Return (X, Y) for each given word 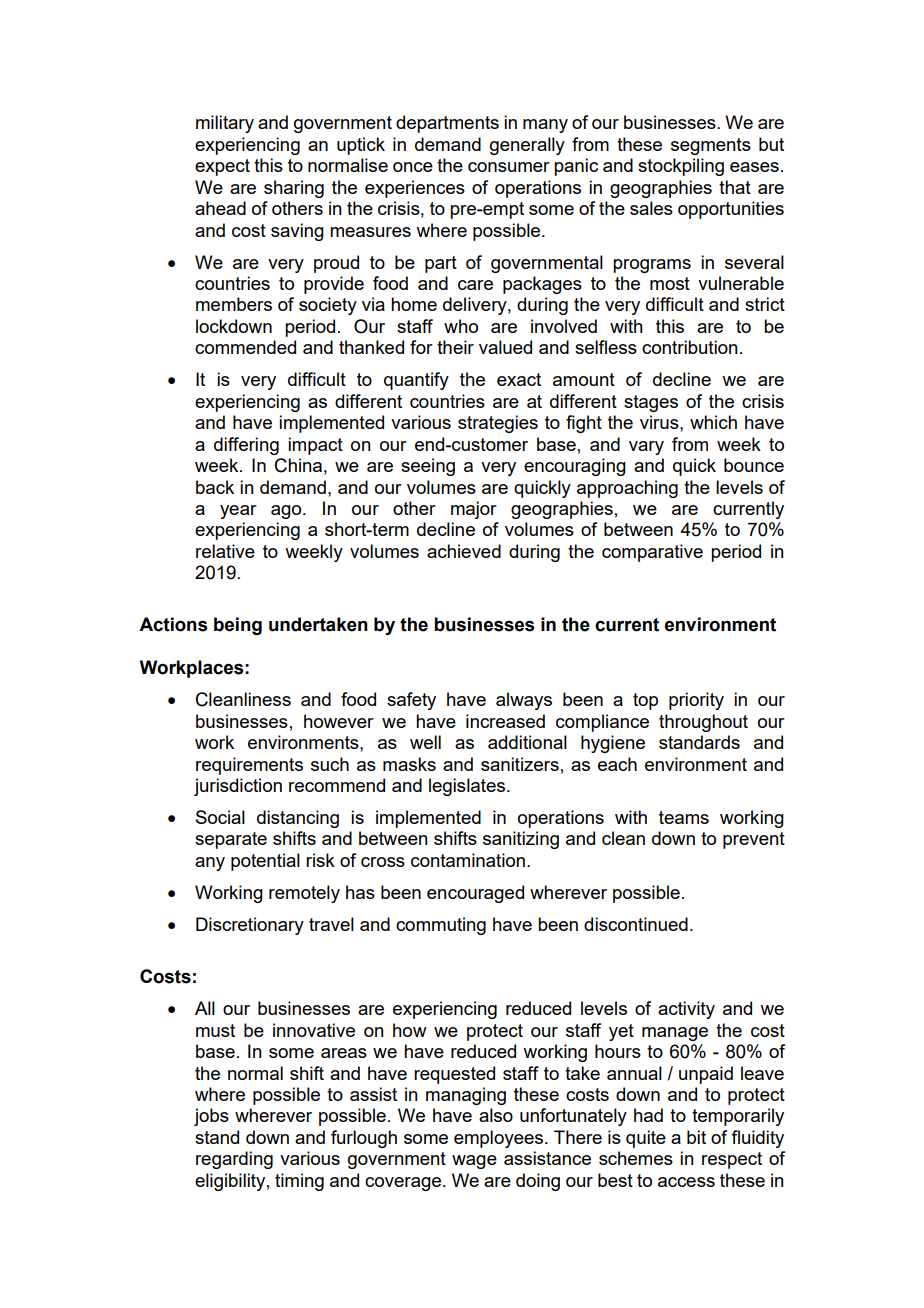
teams (684, 817)
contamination (469, 860)
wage (474, 1162)
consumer (509, 167)
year (238, 512)
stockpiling (681, 167)
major (474, 510)
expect (222, 167)
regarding (234, 1160)
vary (646, 448)
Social (220, 817)
